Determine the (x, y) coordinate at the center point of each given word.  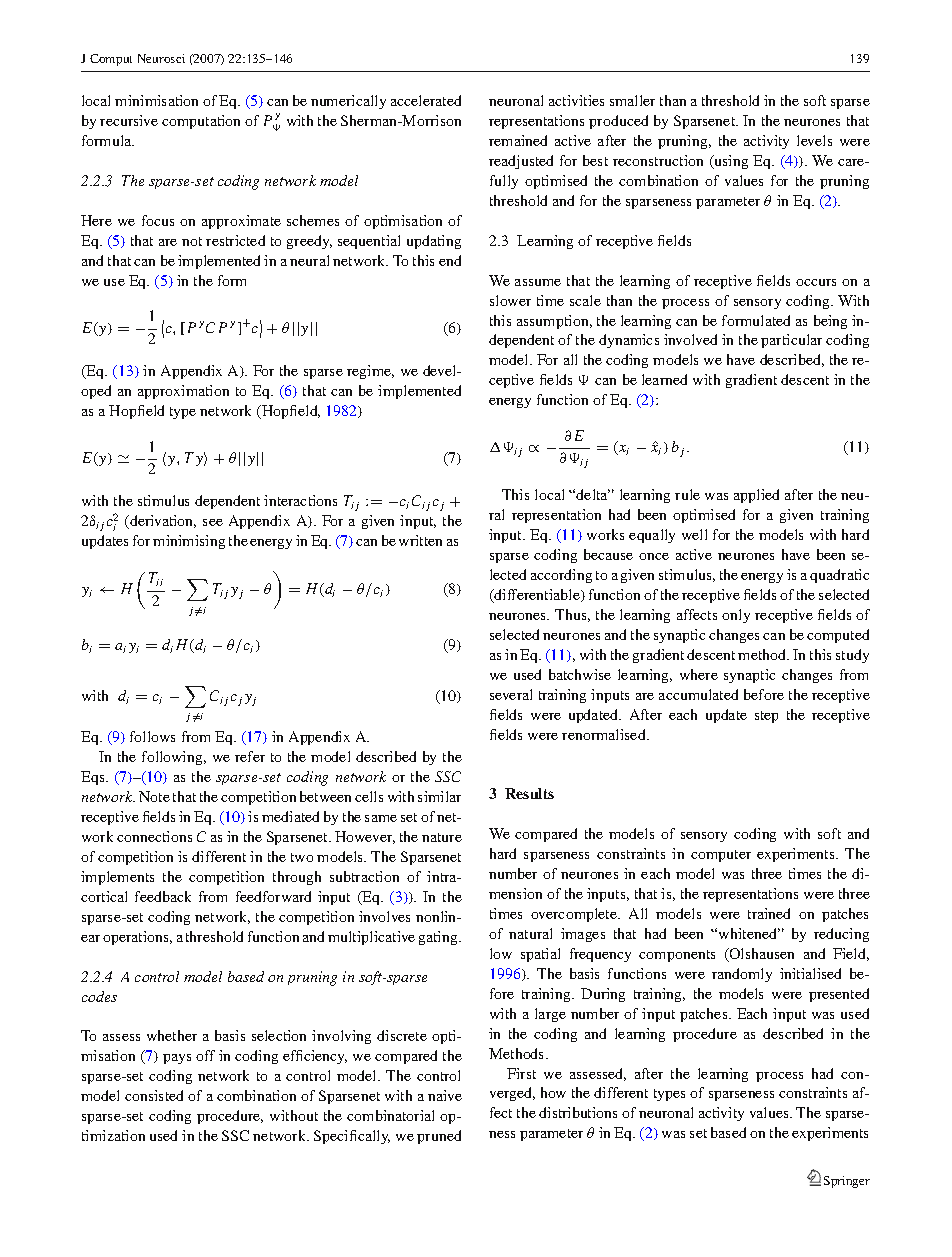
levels (814, 140)
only (736, 616)
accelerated (426, 100)
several (511, 694)
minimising (189, 542)
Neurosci (161, 58)
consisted (154, 1095)
